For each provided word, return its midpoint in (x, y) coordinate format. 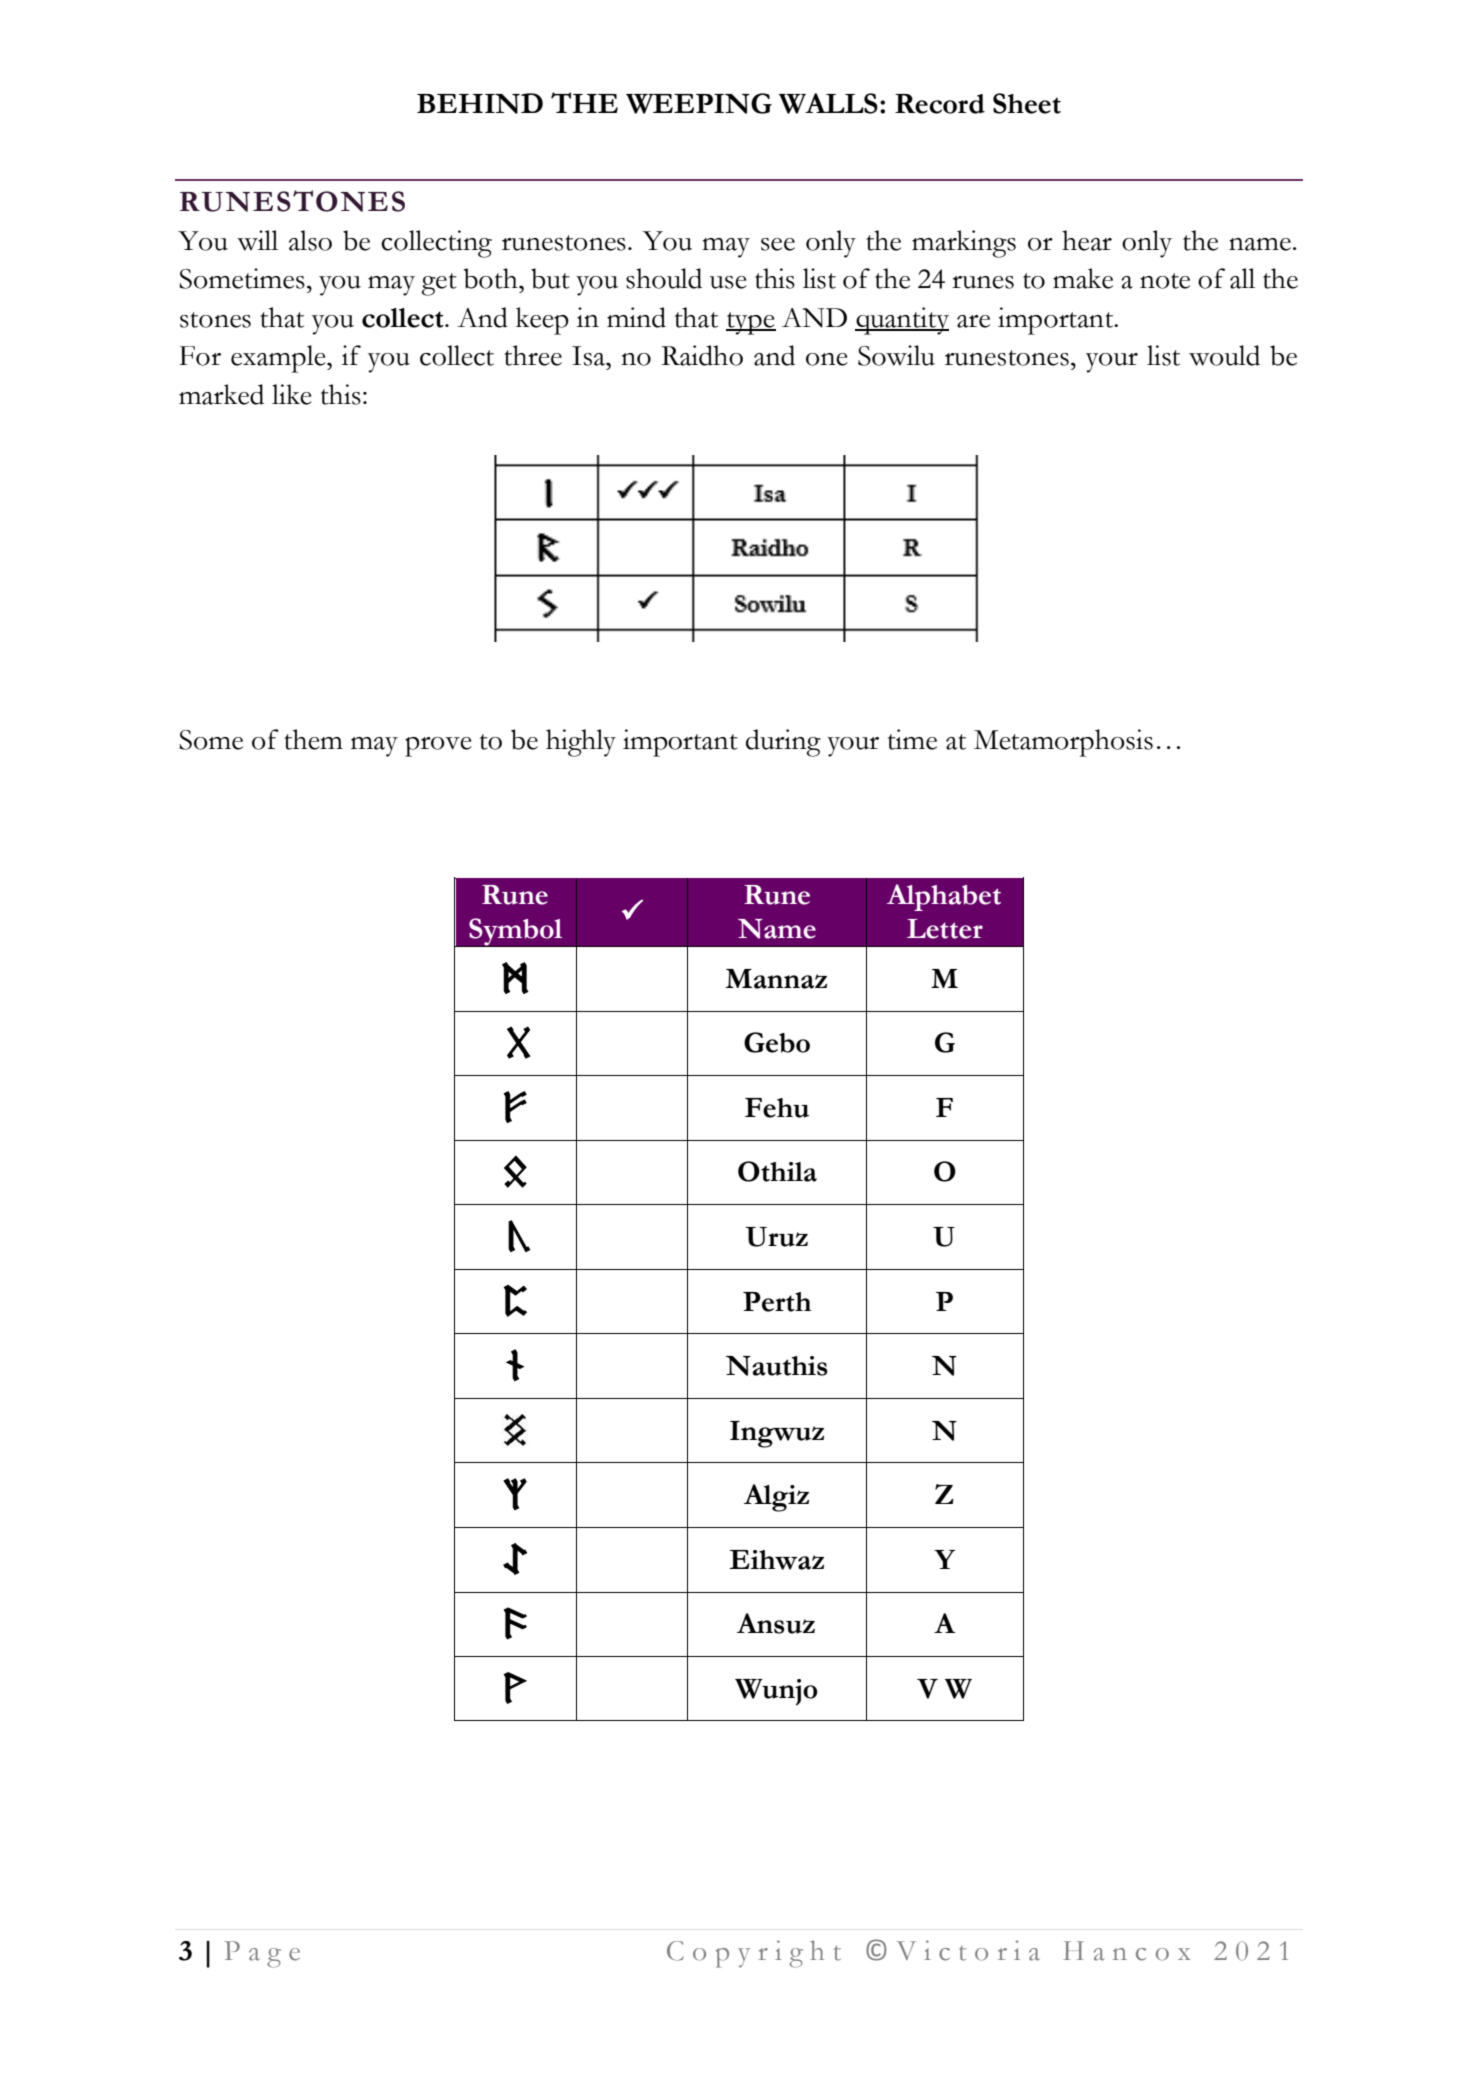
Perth (777, 1302)
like (292, 394)
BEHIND (480, 103)
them (313, 739)
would (1224, 355)
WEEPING (699, 103)
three (533, 355)
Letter (945, 929)
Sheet (1027, 103)
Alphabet (944, 897)
